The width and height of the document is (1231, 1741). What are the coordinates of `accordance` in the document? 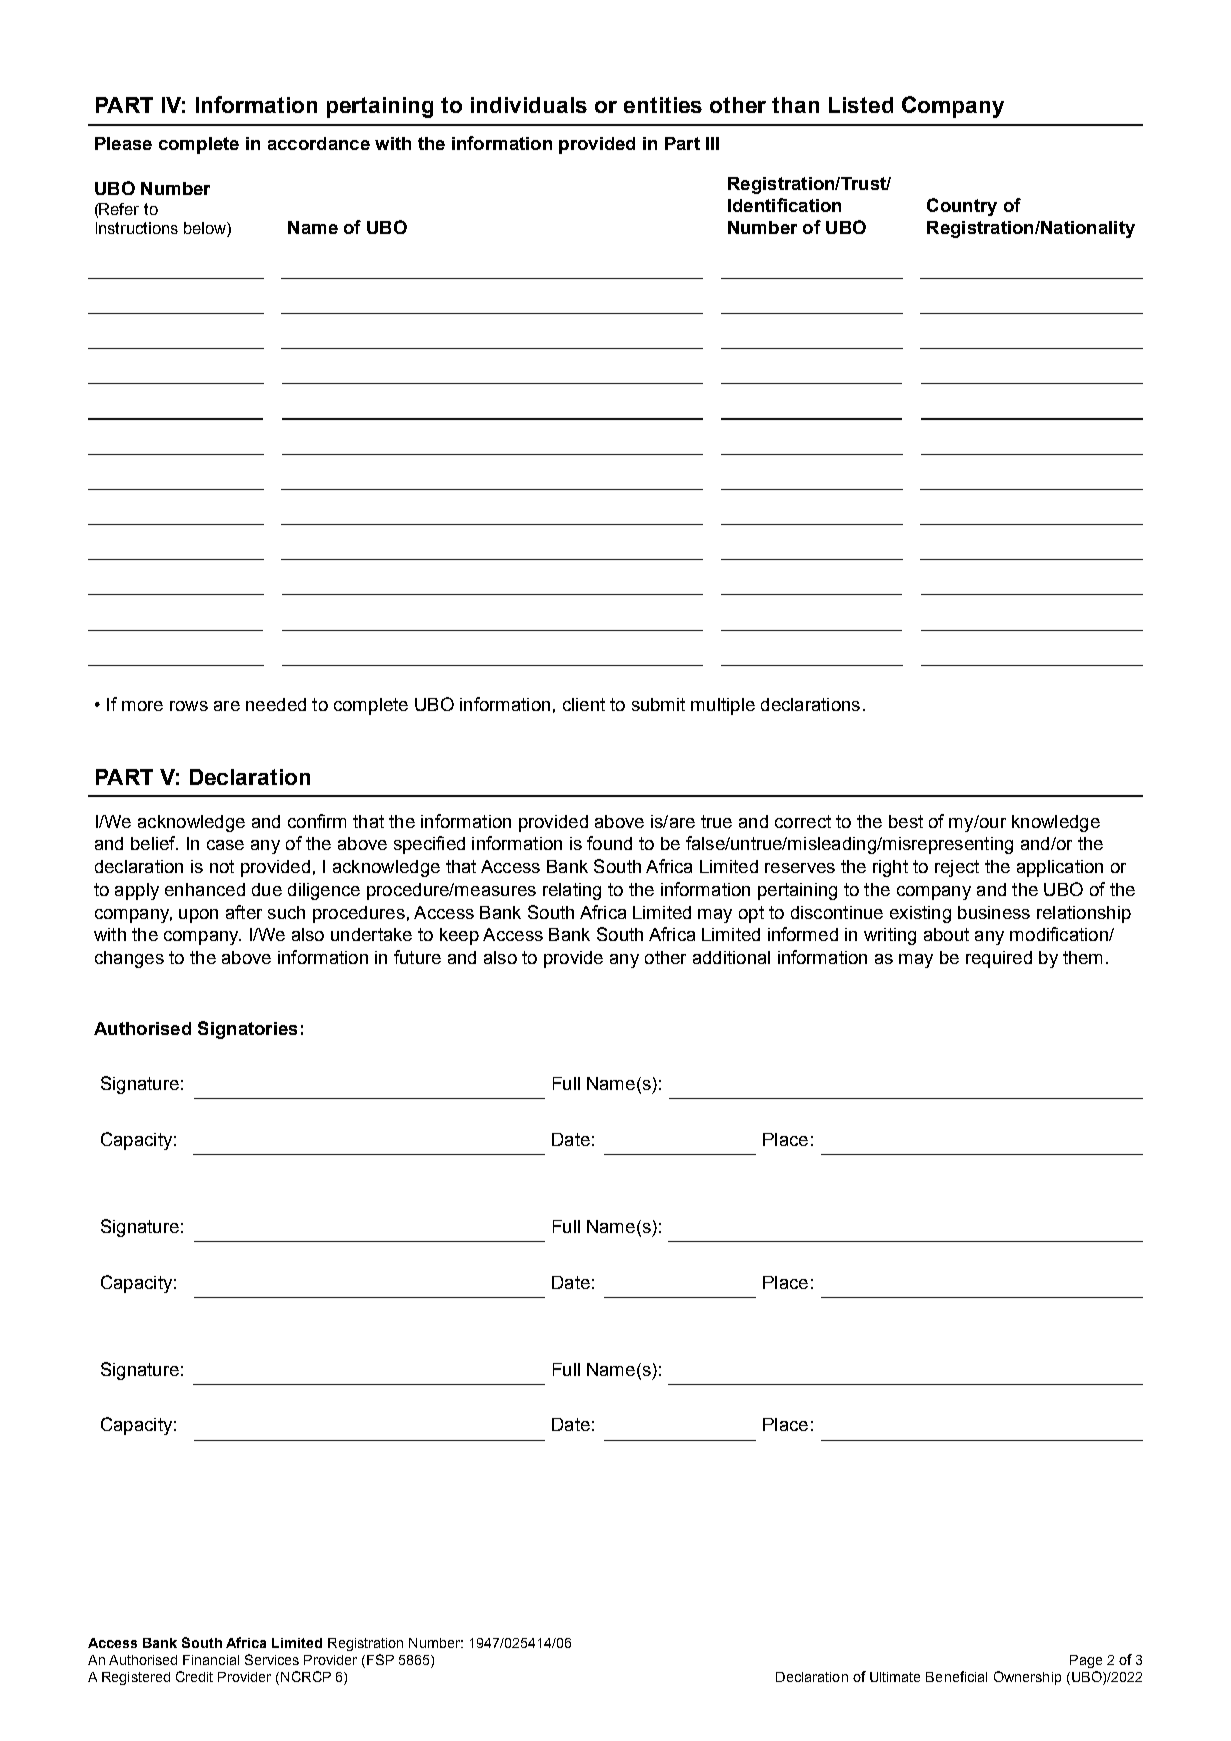 It's located at (319, 143).
